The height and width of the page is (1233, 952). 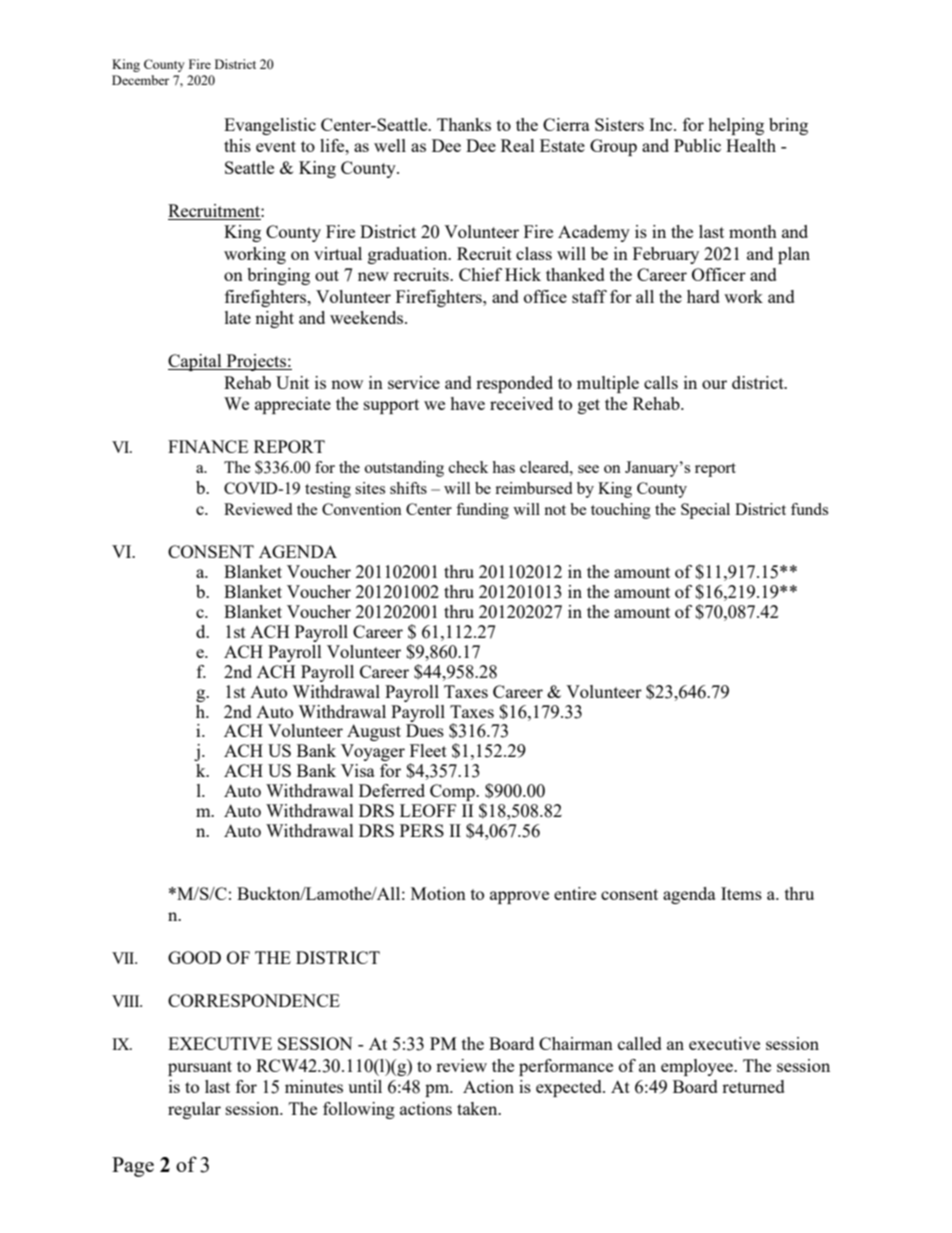 I want to click on helping, so click(x=736, y=126).
